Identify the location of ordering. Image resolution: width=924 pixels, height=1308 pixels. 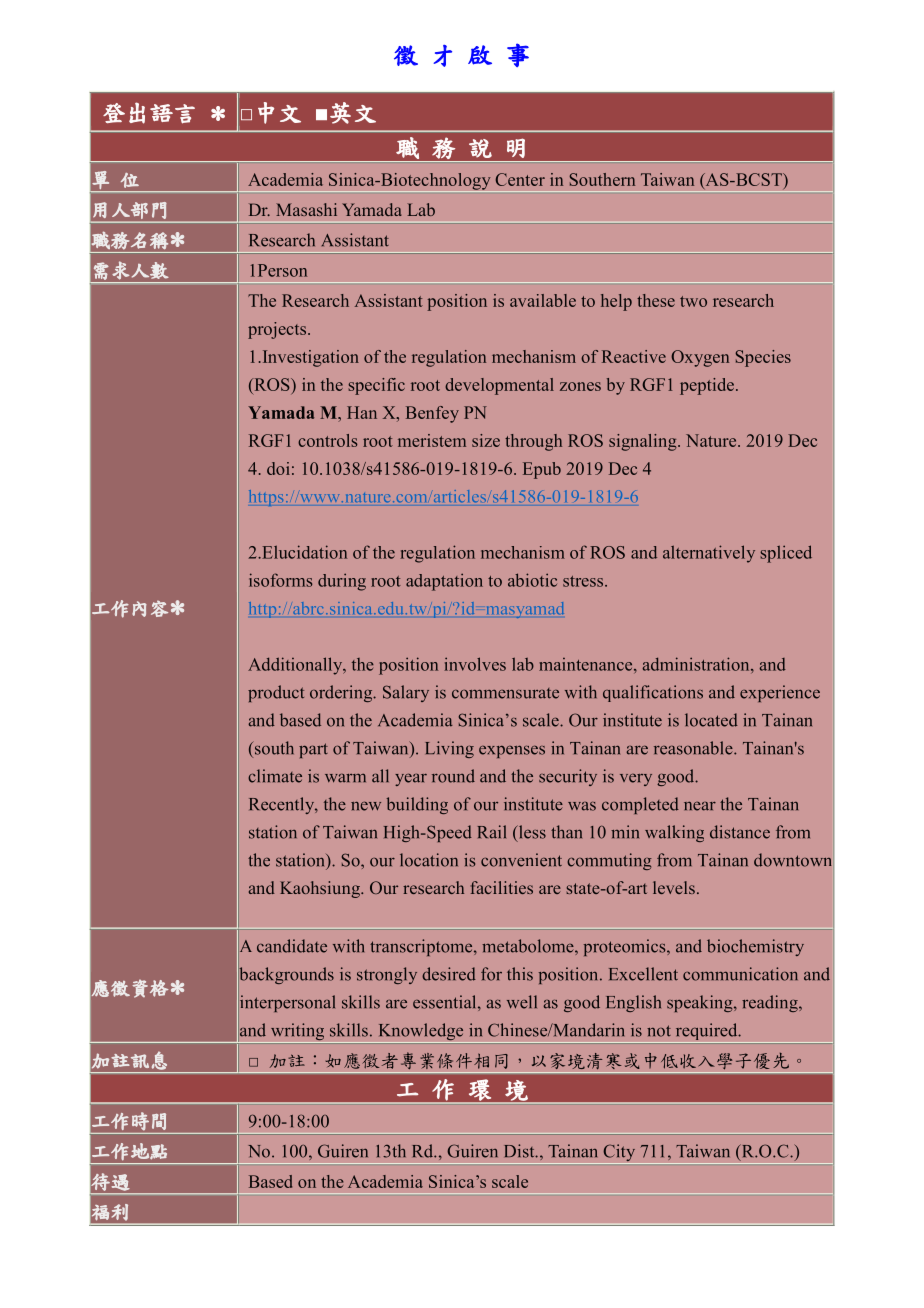
(342, 693).
